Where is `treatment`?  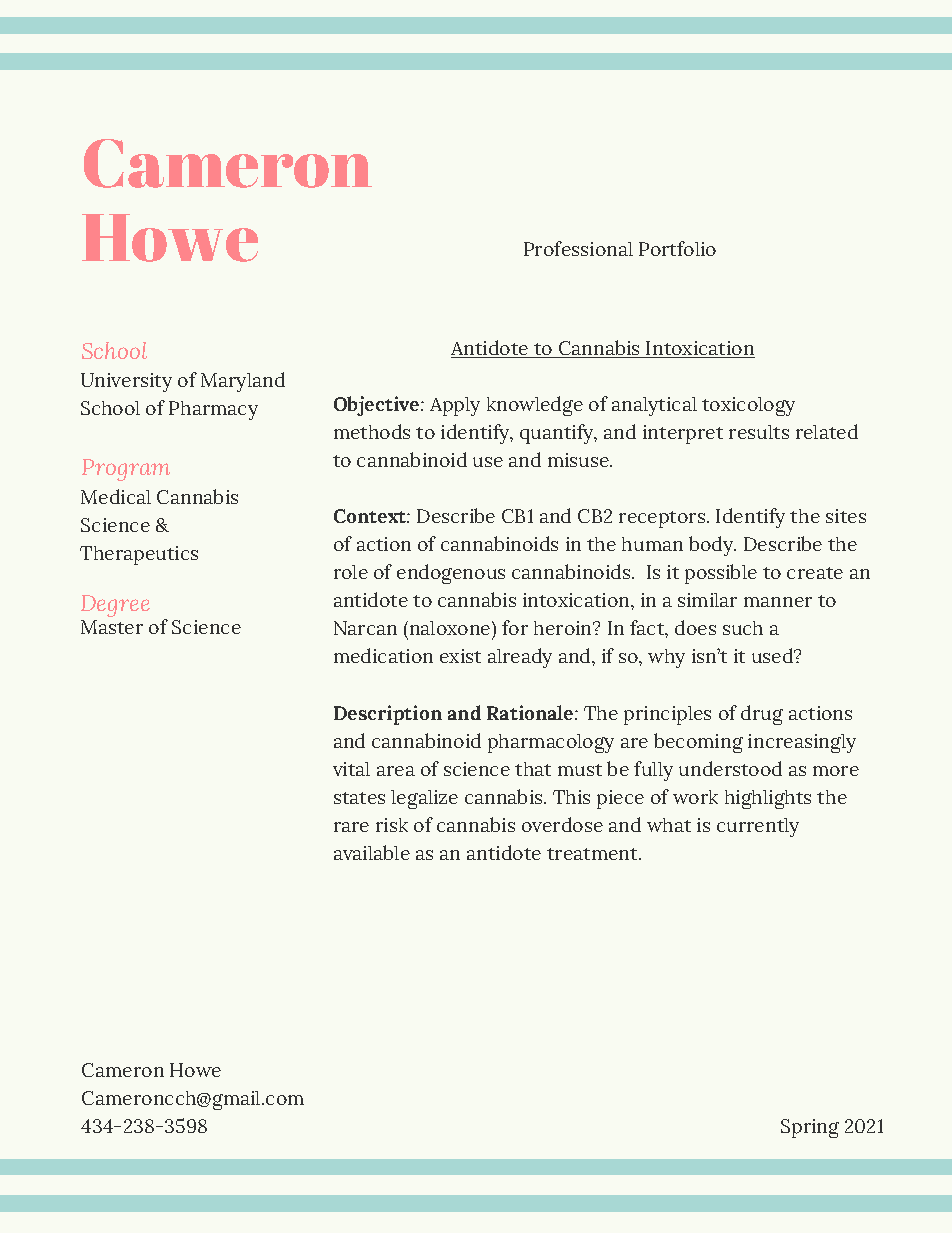
treatment is located at coordinates (593, 854).
